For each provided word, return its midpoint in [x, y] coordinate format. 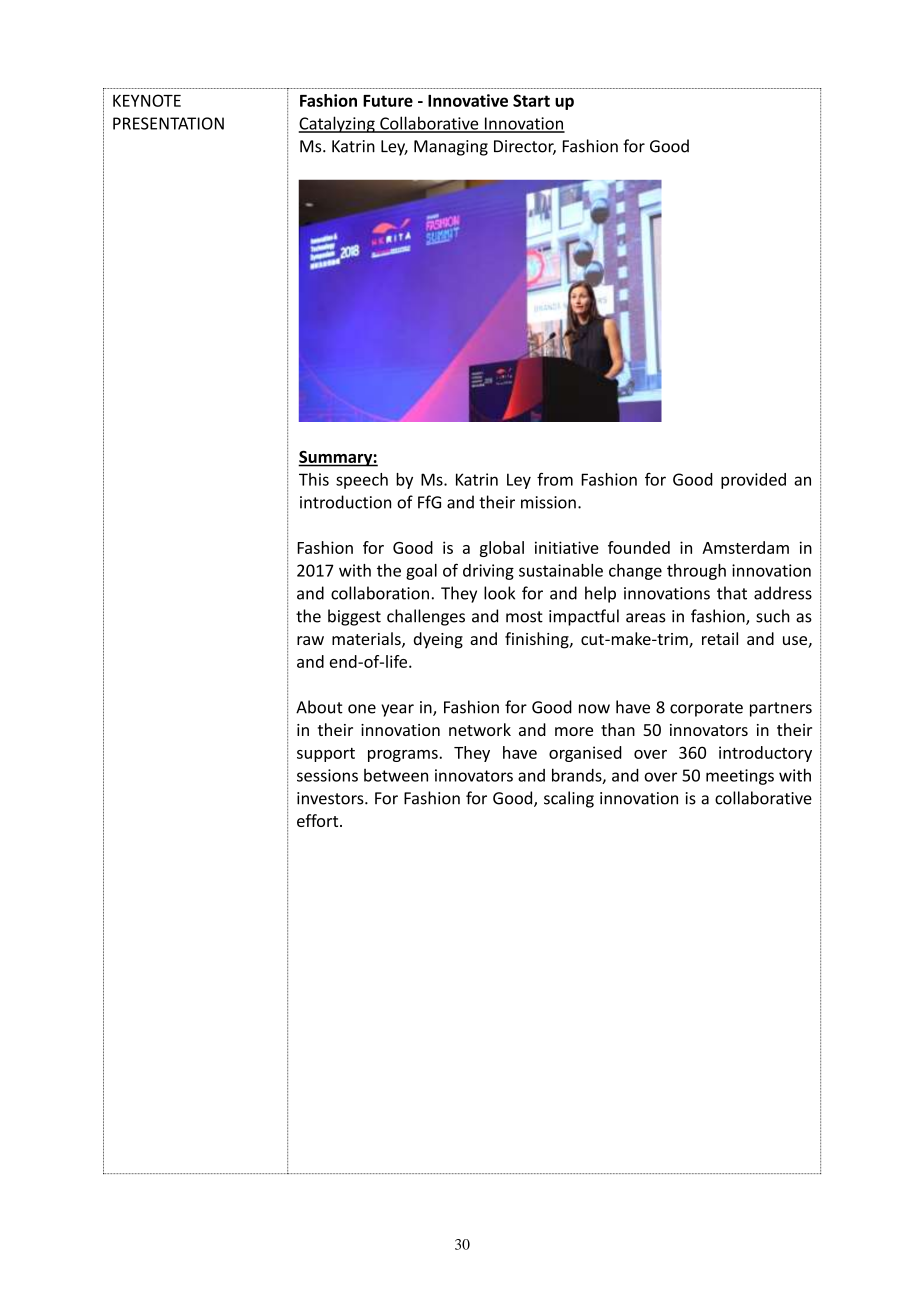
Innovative [468, 100]
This [314, 479]
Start [531, 100]
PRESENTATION [168, 123]
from [555, 479]
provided [753, 481]
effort [319, 820]
